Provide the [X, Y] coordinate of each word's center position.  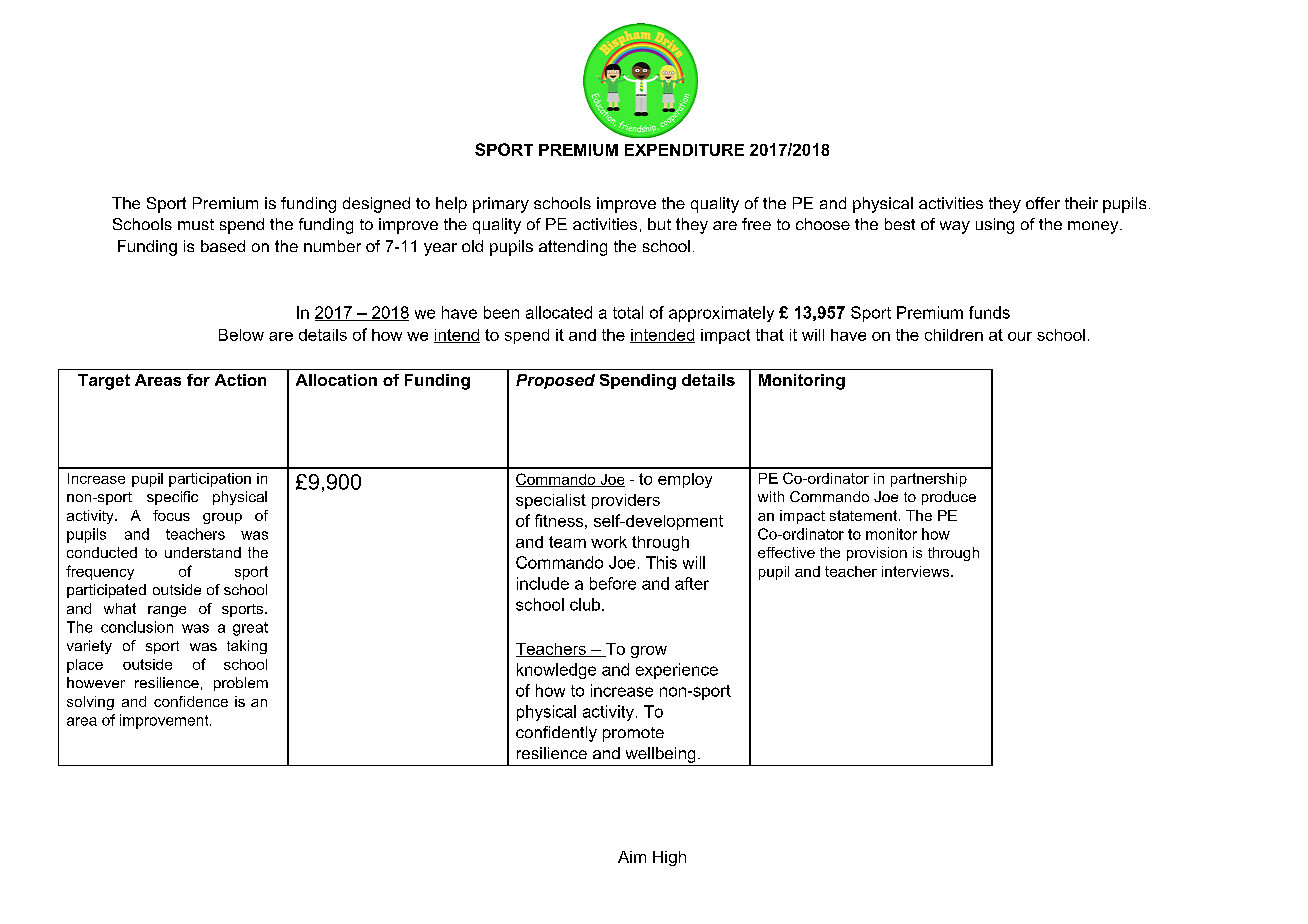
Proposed [555, 381]
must [196, 224]
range [167, 611]
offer [1043, 203]
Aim [632, 857]
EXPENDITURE [684, 150]
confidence [191, 701]
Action [240, 380]
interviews [917, 571]
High [669, 858]
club [586, 604]
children [954, 335]
